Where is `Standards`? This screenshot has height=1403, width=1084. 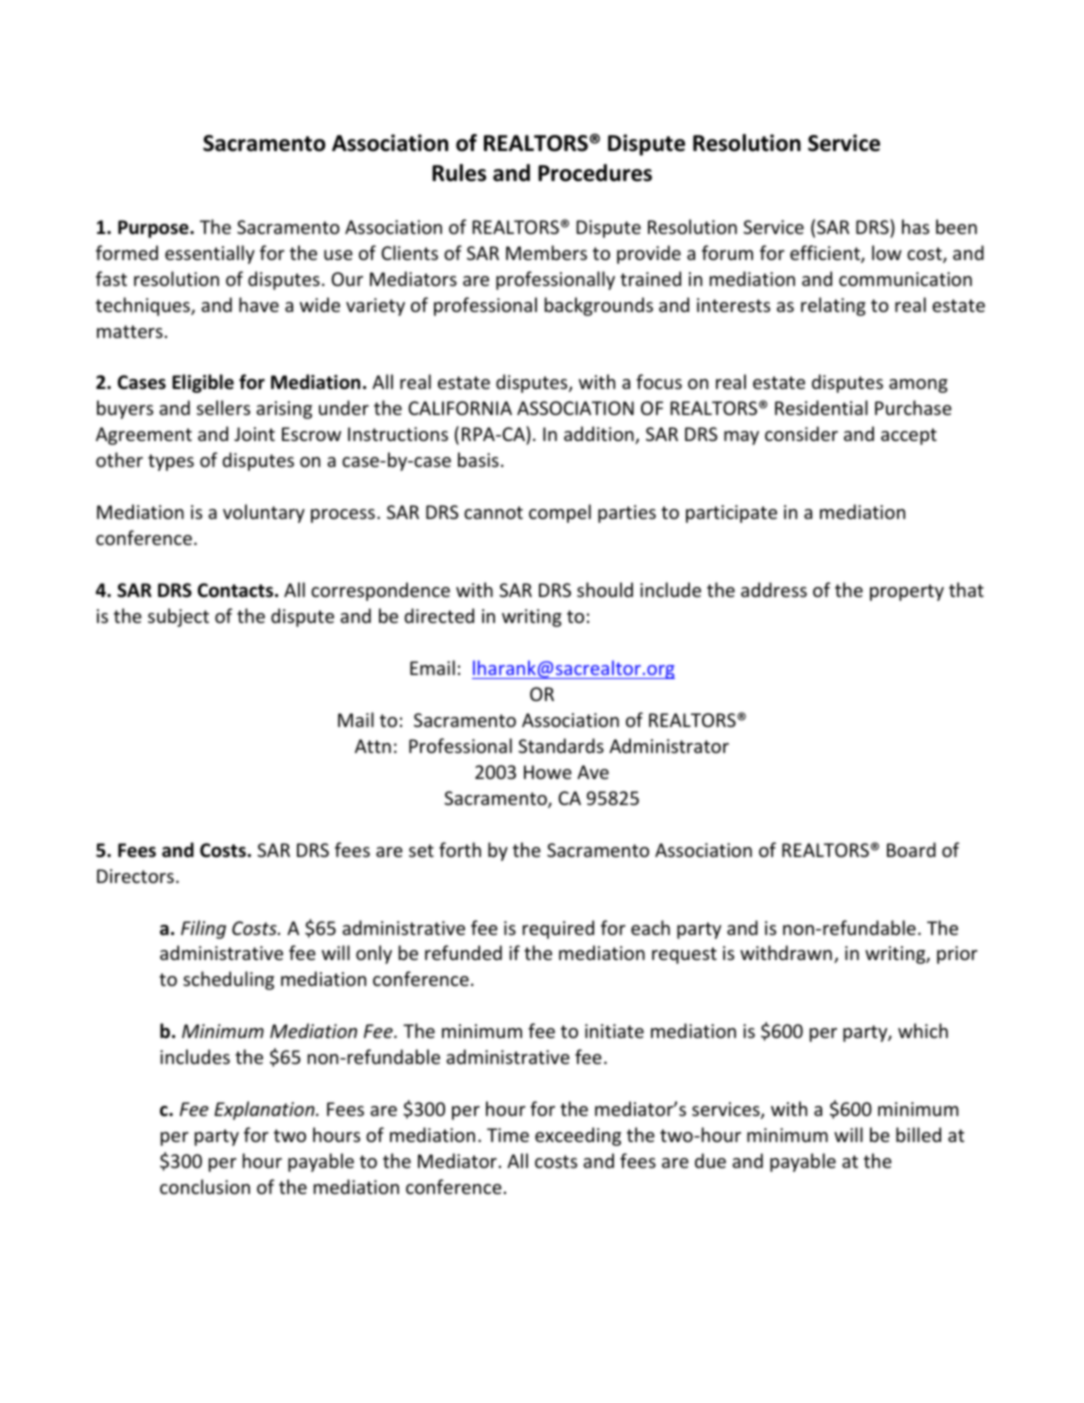 Standards is located at coordinates (561, 745).
